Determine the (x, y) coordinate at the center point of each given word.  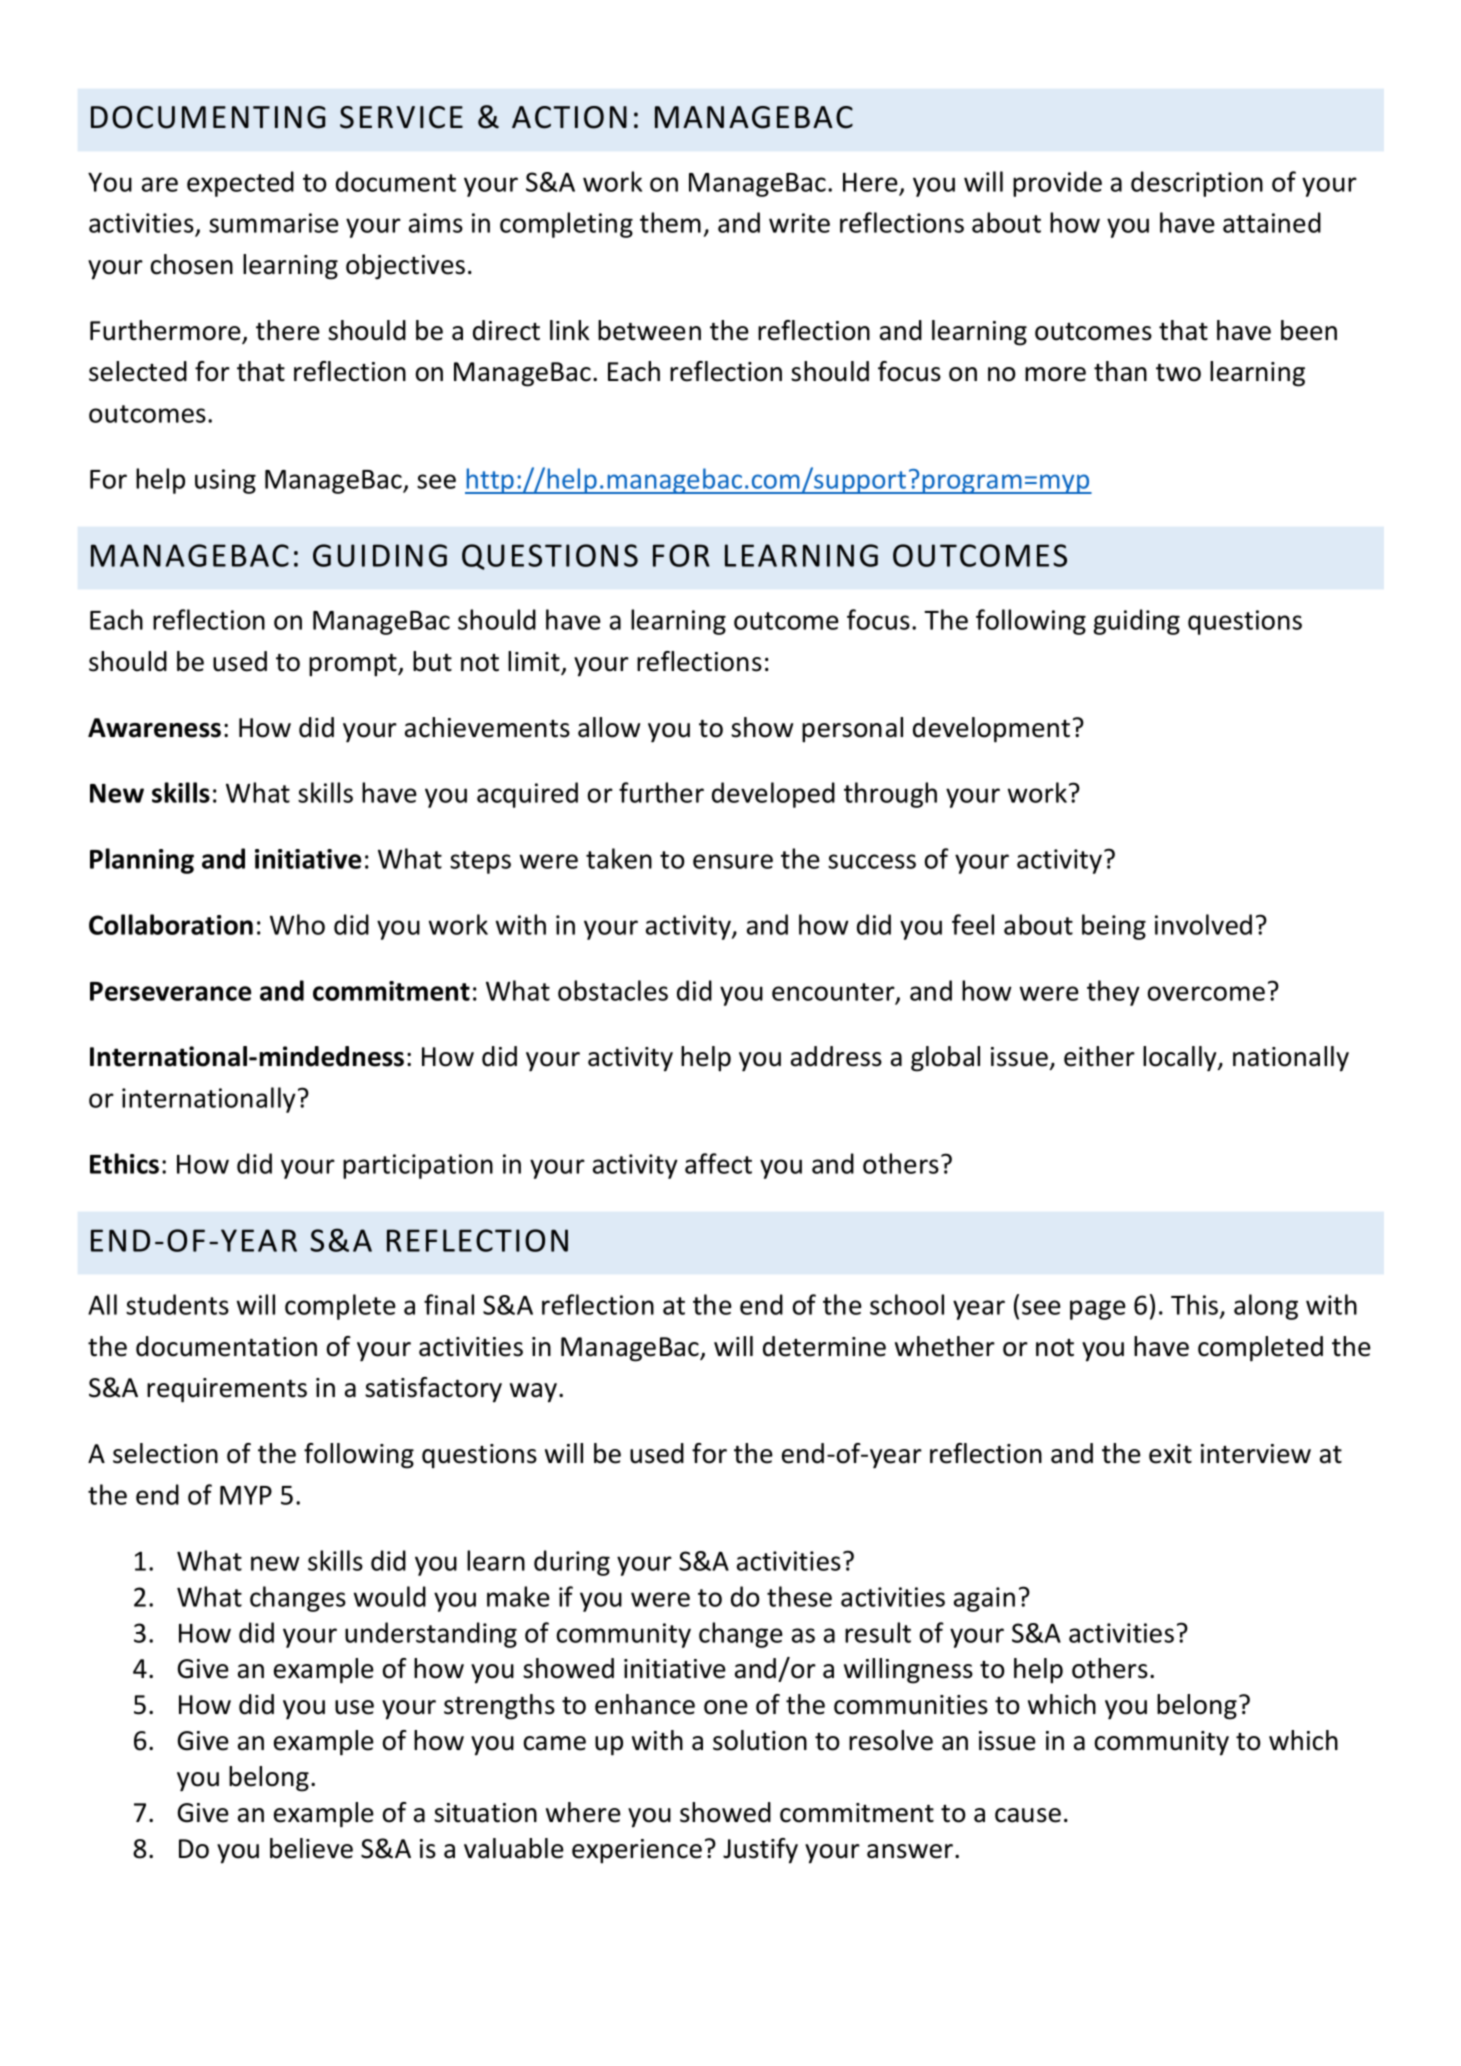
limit (535, 662)
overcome (1206, 993)
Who (297, 924)
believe (311, 1848)
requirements (227, 1390)
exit (1170, 1454)
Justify (760, 1851)
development (991, 730)
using (225, 481)
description (1197, 184)
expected (240, 184)
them (670, 222)
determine (824, 1346)
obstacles (613, 990)
